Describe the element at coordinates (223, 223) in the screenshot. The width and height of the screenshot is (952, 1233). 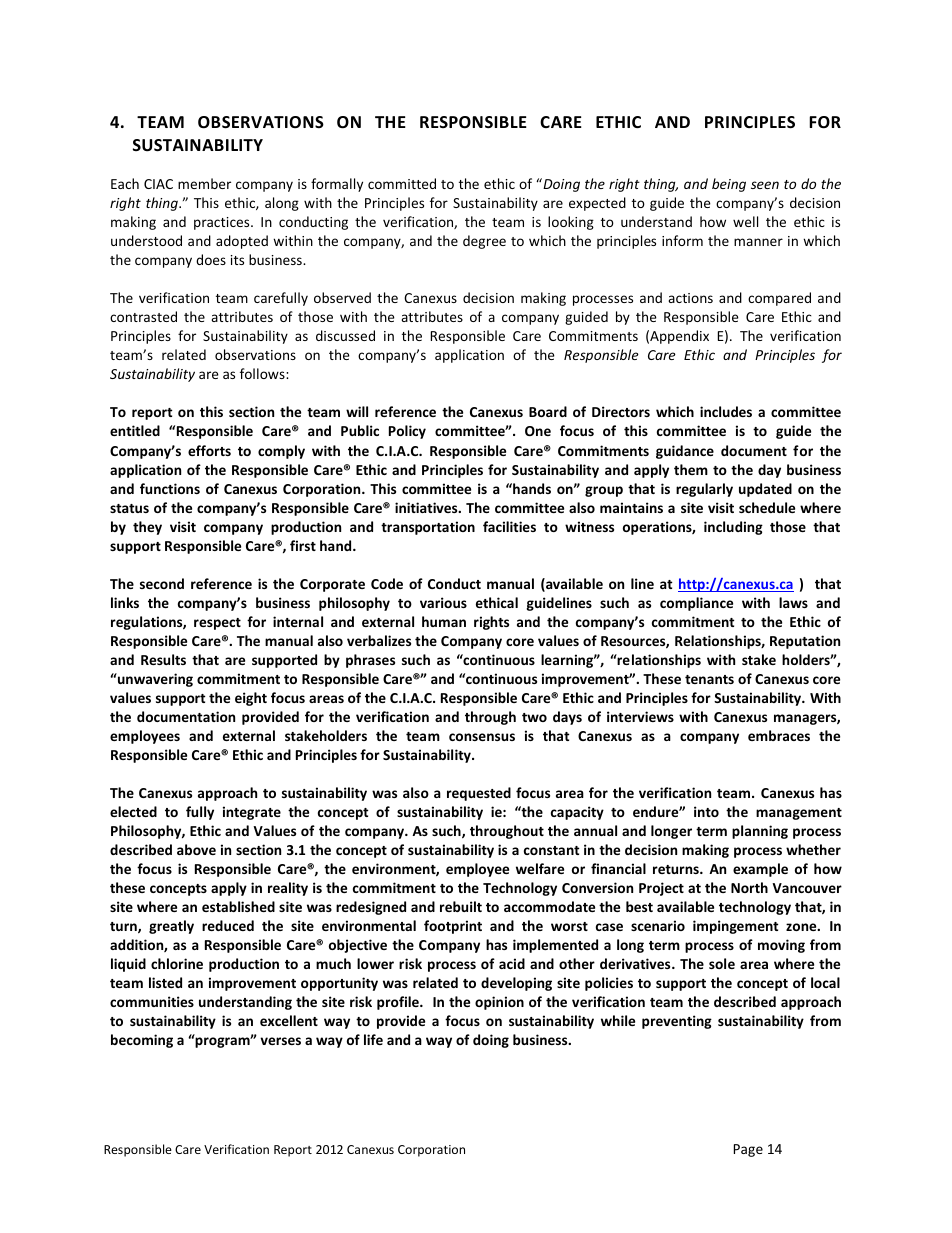
I see `practices` at that location.
